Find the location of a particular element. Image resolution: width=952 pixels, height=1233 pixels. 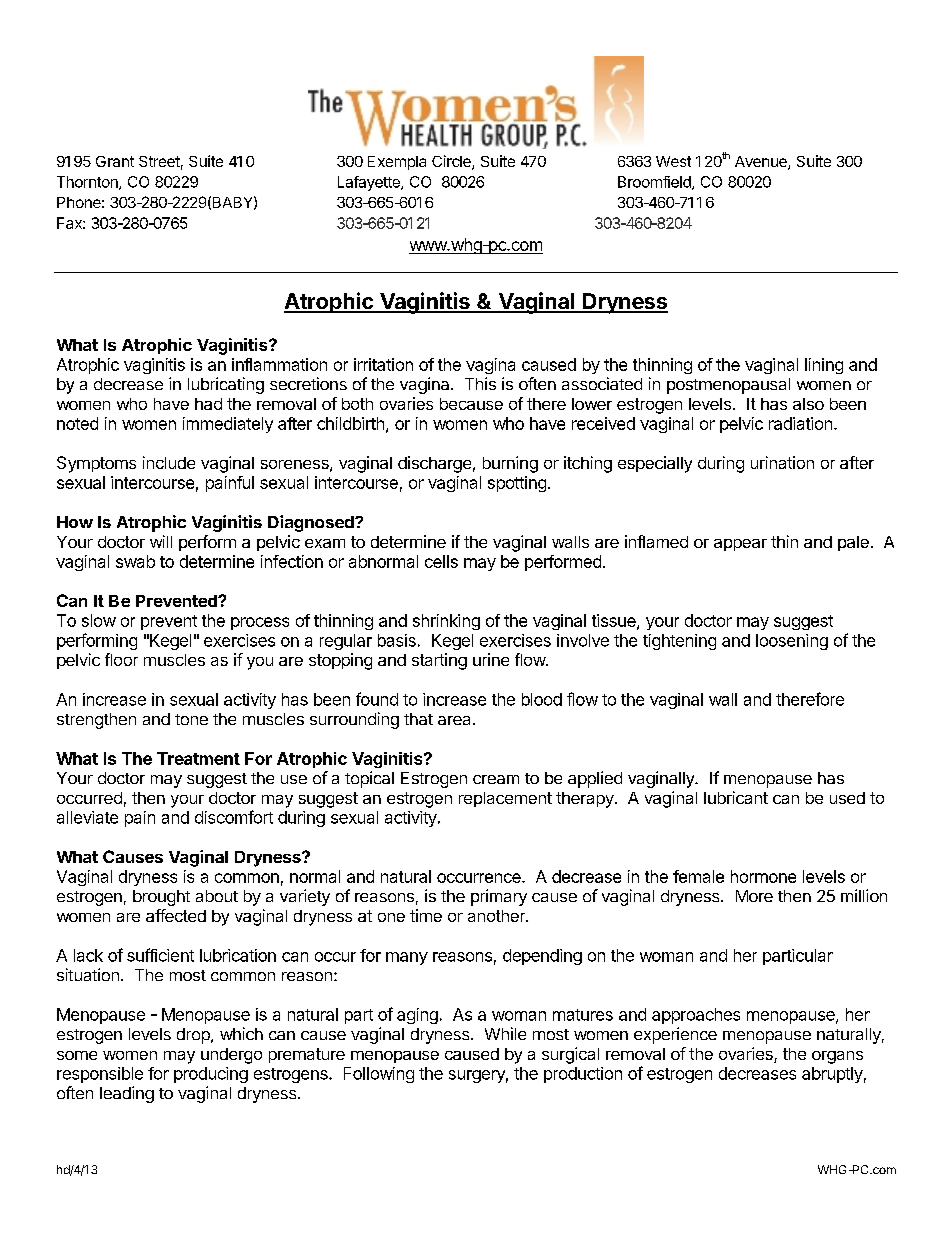

hormone is located at coordinates (763, 876).
